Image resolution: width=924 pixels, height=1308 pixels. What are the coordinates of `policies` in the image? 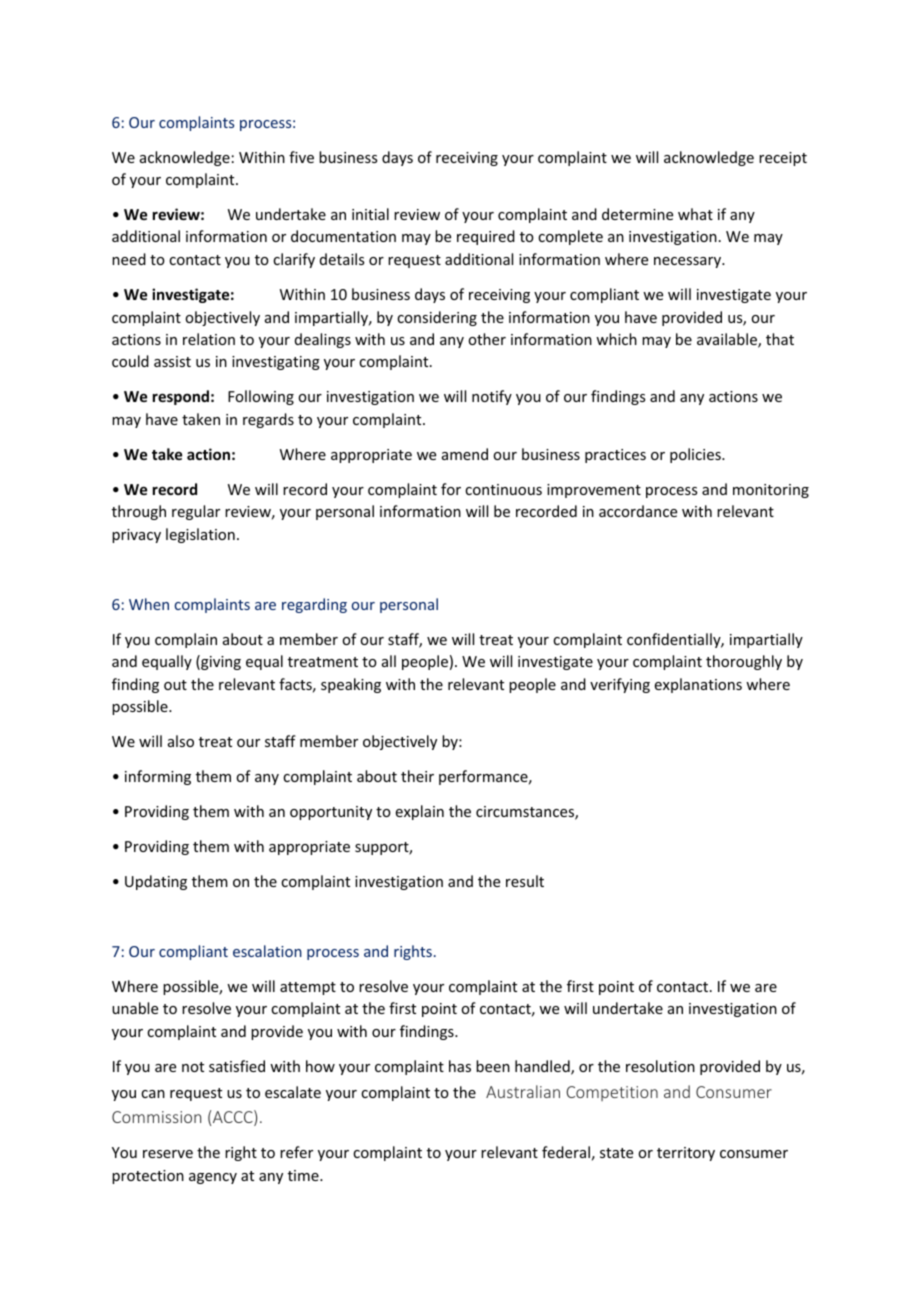 It's located at (696, 455).
